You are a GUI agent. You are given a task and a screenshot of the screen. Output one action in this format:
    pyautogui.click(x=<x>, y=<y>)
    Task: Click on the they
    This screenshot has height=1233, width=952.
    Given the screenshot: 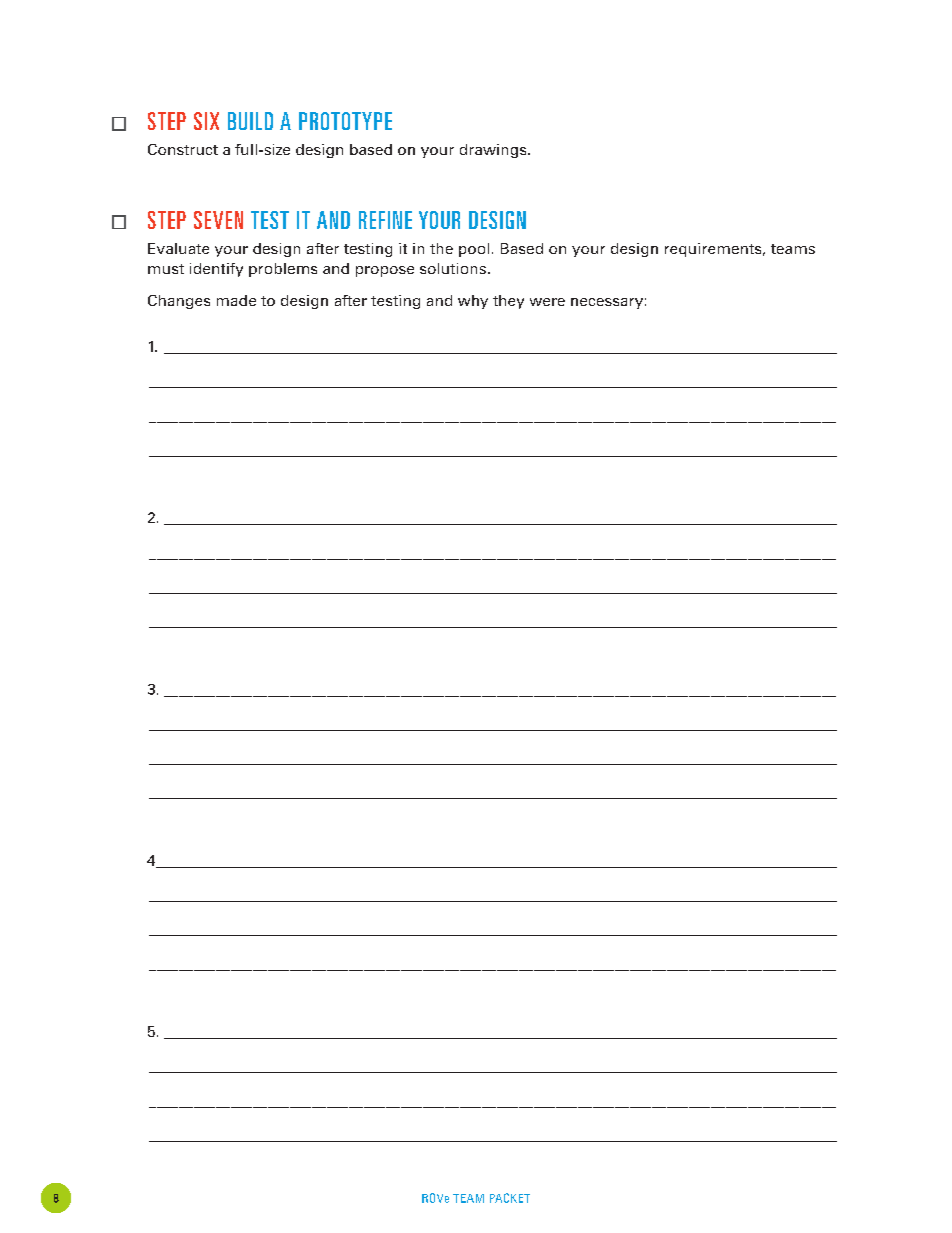 What is the action you would take?
    pyautogui.click(x=508, y=302)
